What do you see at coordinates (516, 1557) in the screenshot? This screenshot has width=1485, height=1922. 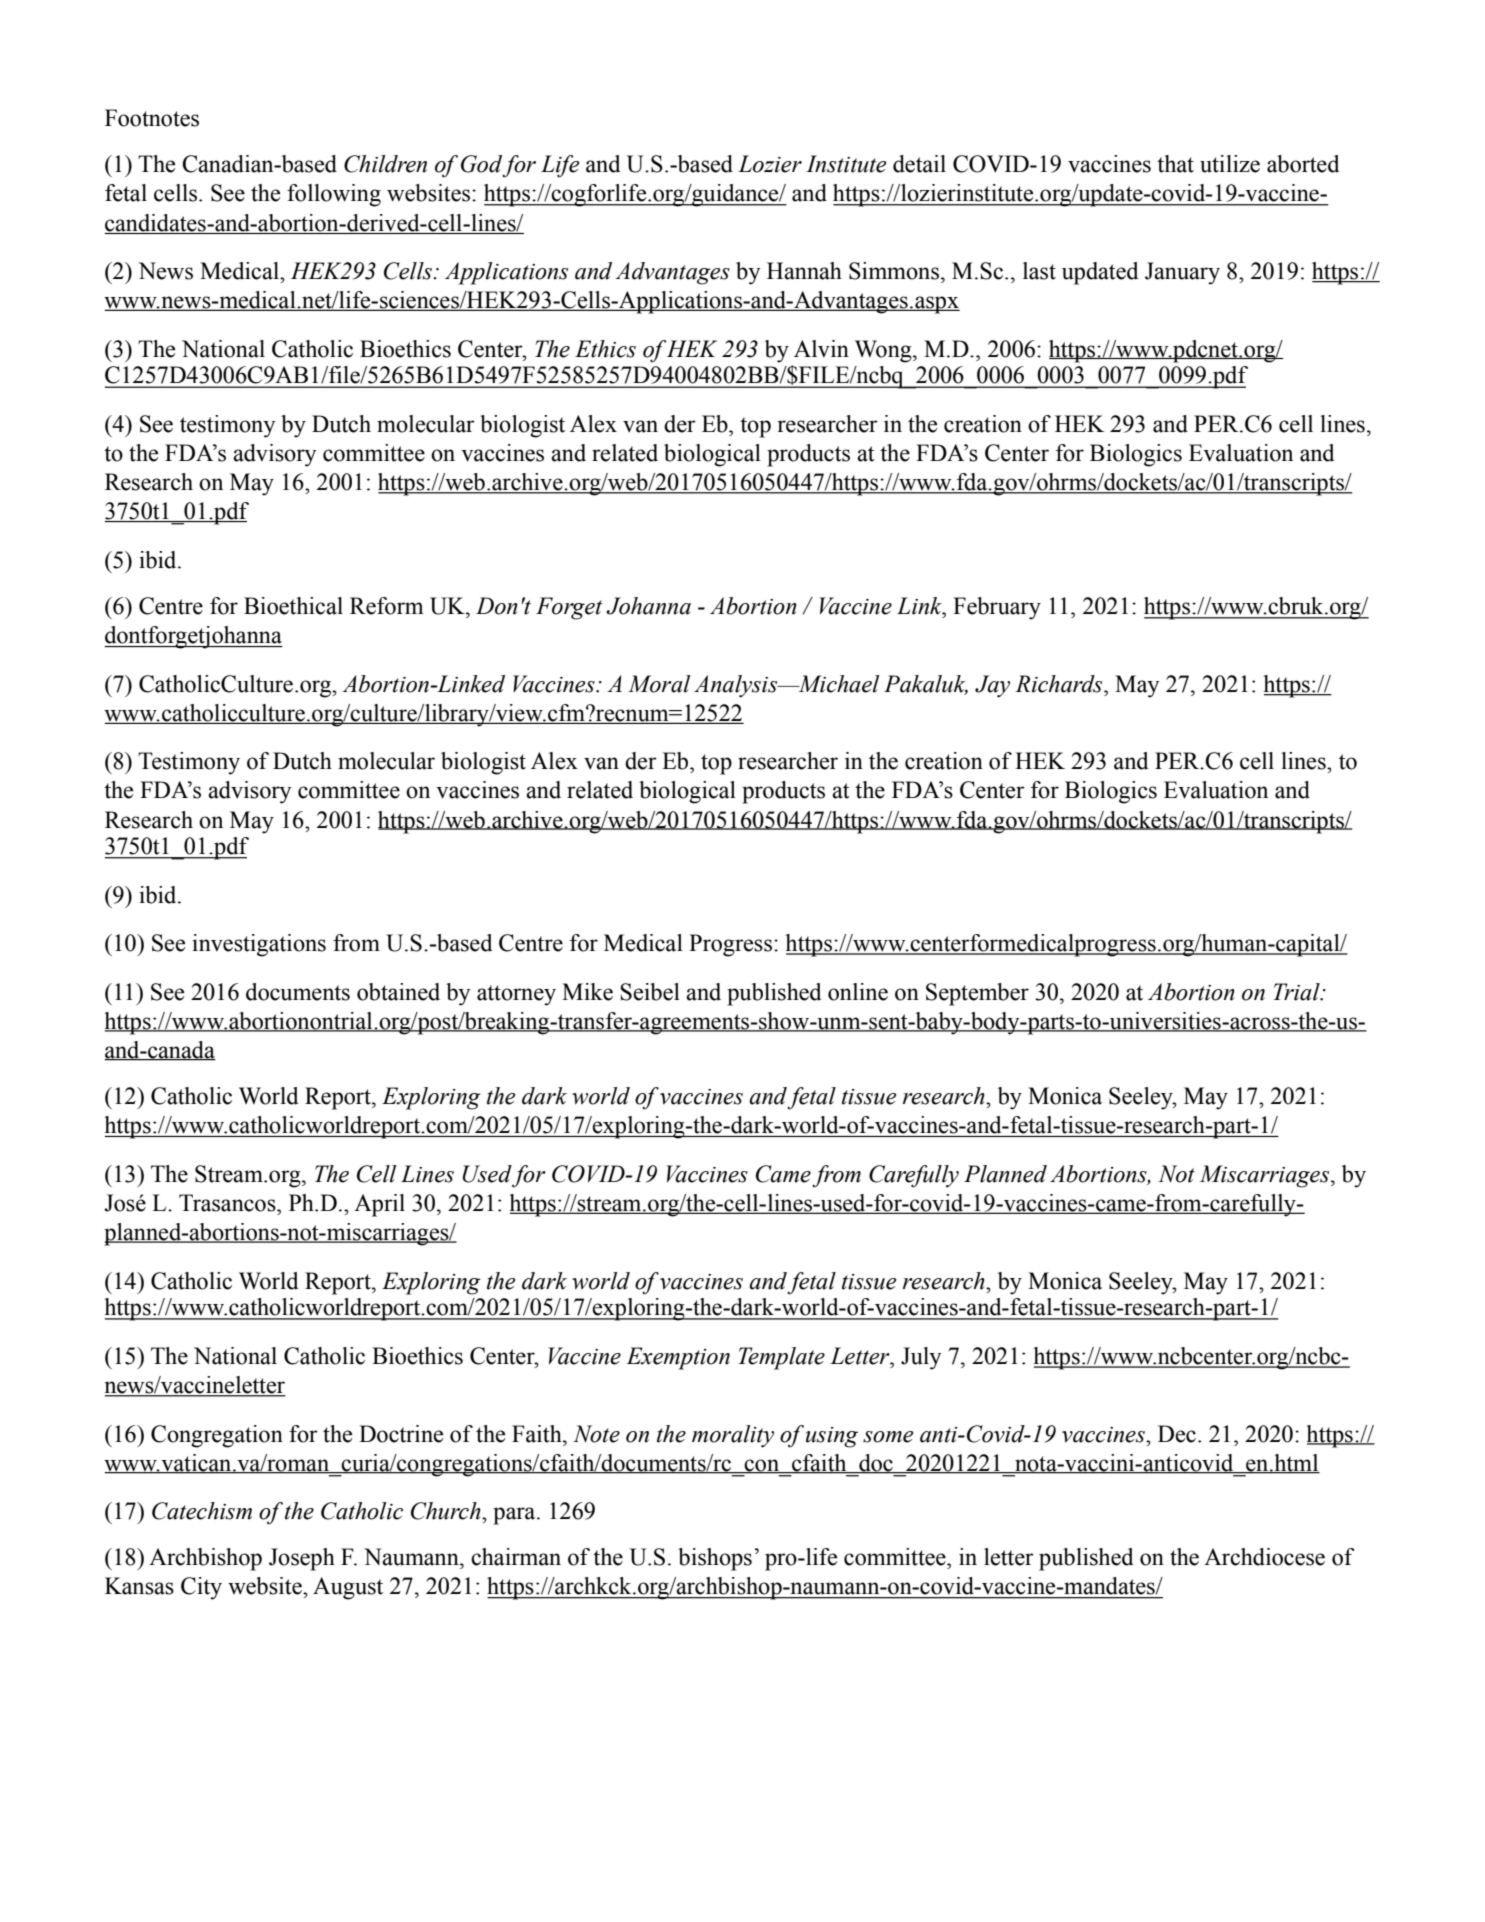 I see `chairman` at bounding box center [516, 1557].
